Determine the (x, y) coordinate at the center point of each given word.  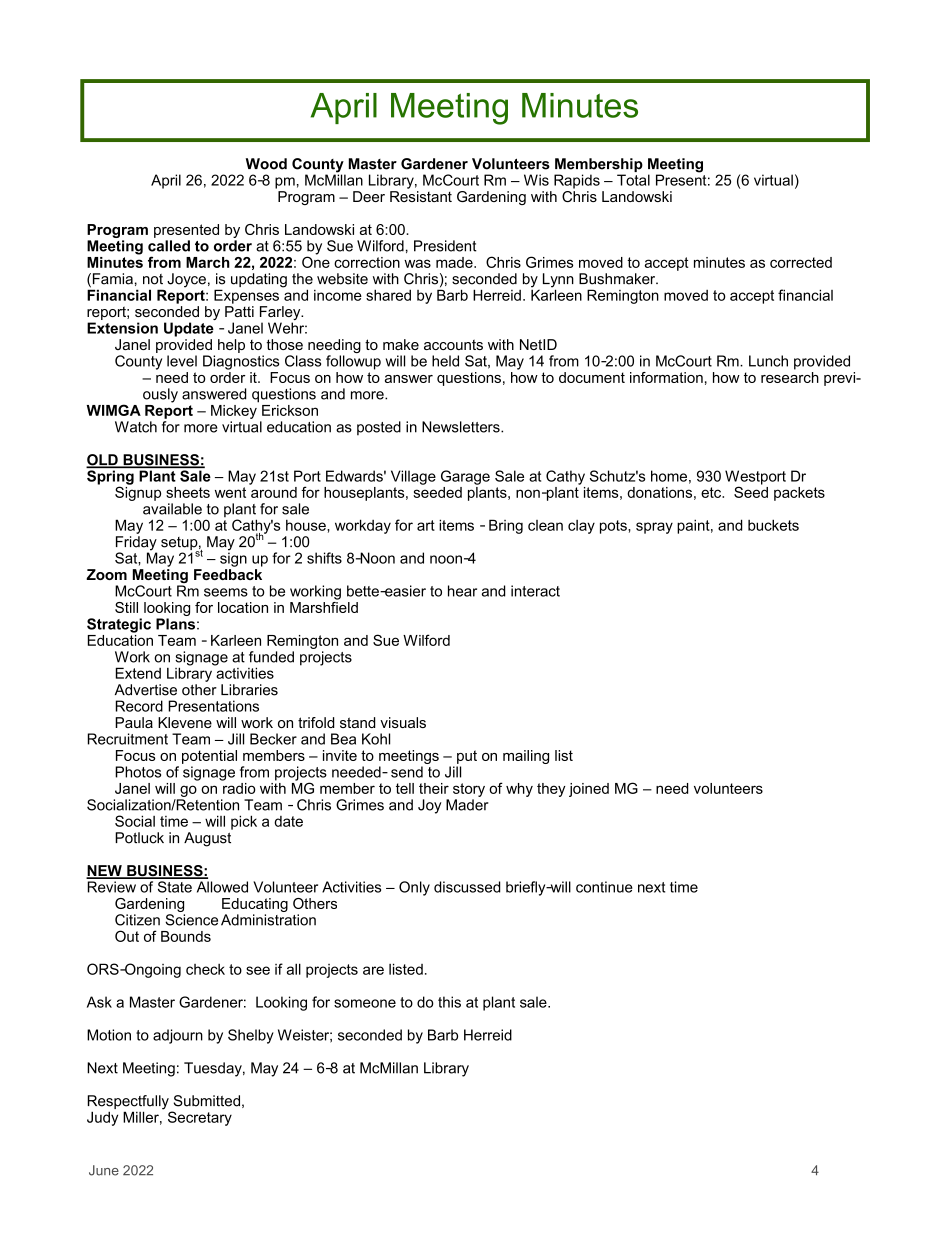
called (169, 246)
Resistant (421, 196)
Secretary (200, 1118)
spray (654, 528)
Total (633, 180)
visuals (403, 722)
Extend (138, 673)
